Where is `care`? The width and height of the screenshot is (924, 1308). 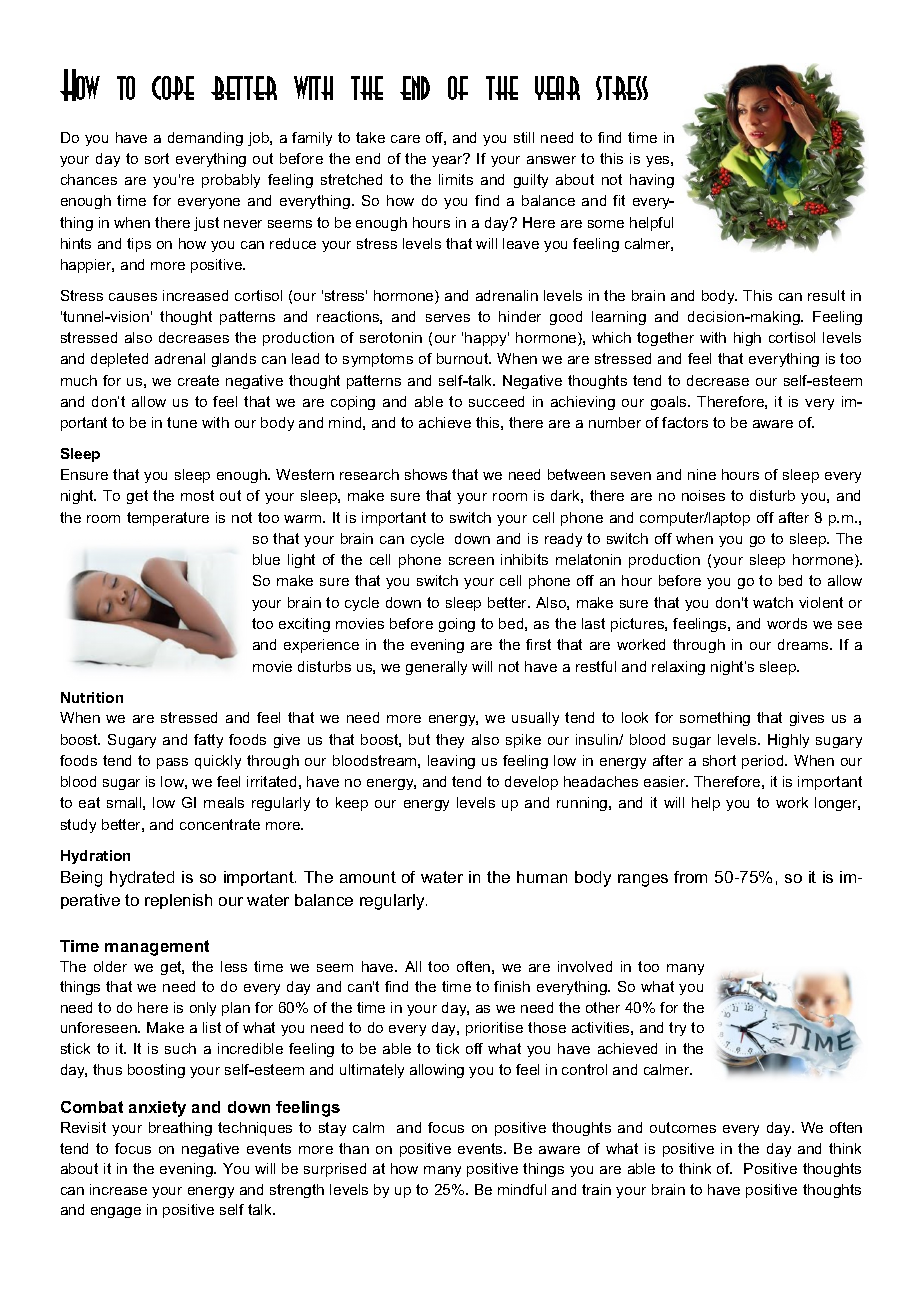
care is located at coordinates (405, 139).
